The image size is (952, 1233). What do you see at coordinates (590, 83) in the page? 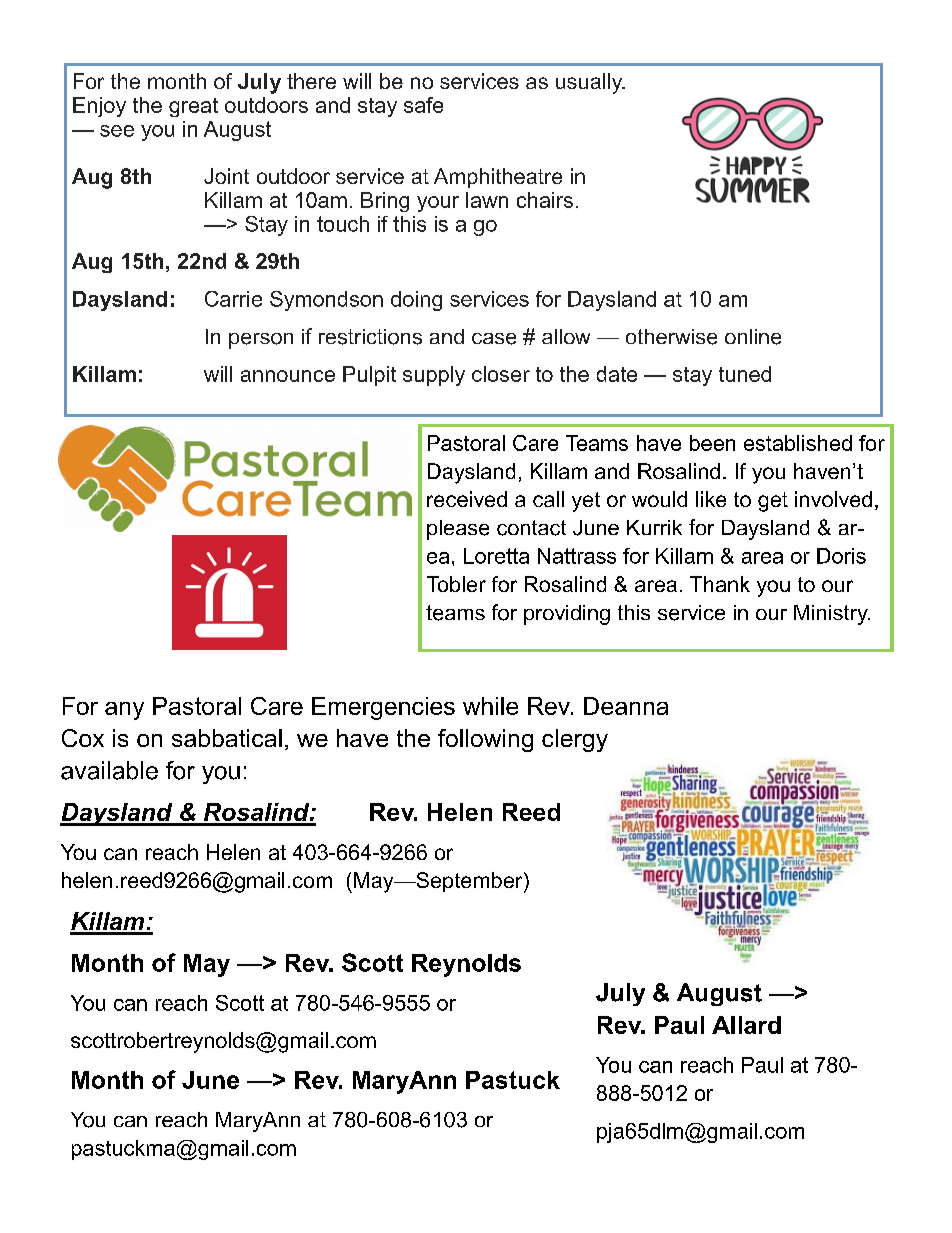
I see `usually` at bounding box center [590, 83].
